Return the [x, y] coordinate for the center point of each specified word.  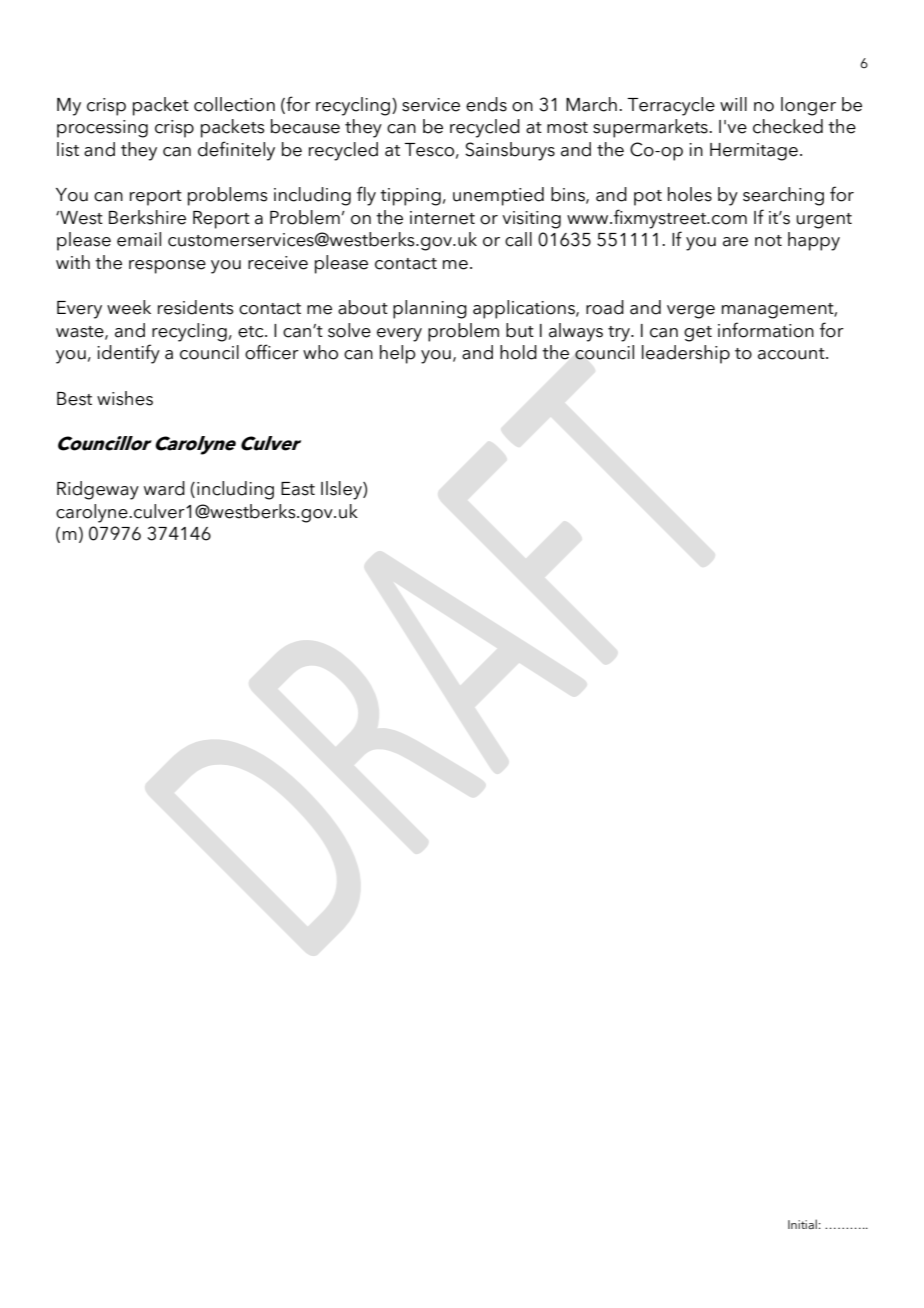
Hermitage [754, 152]
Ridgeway [98, 490]
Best [74, 399]
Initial [802, 1224]
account [792, 354]
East [298, 489]
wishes [125, 398]
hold [518, 352]
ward [164, 488]
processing [102, 129]
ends [486, 104]
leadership [686, 354]
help [398, 354]
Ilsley [342, 490]
